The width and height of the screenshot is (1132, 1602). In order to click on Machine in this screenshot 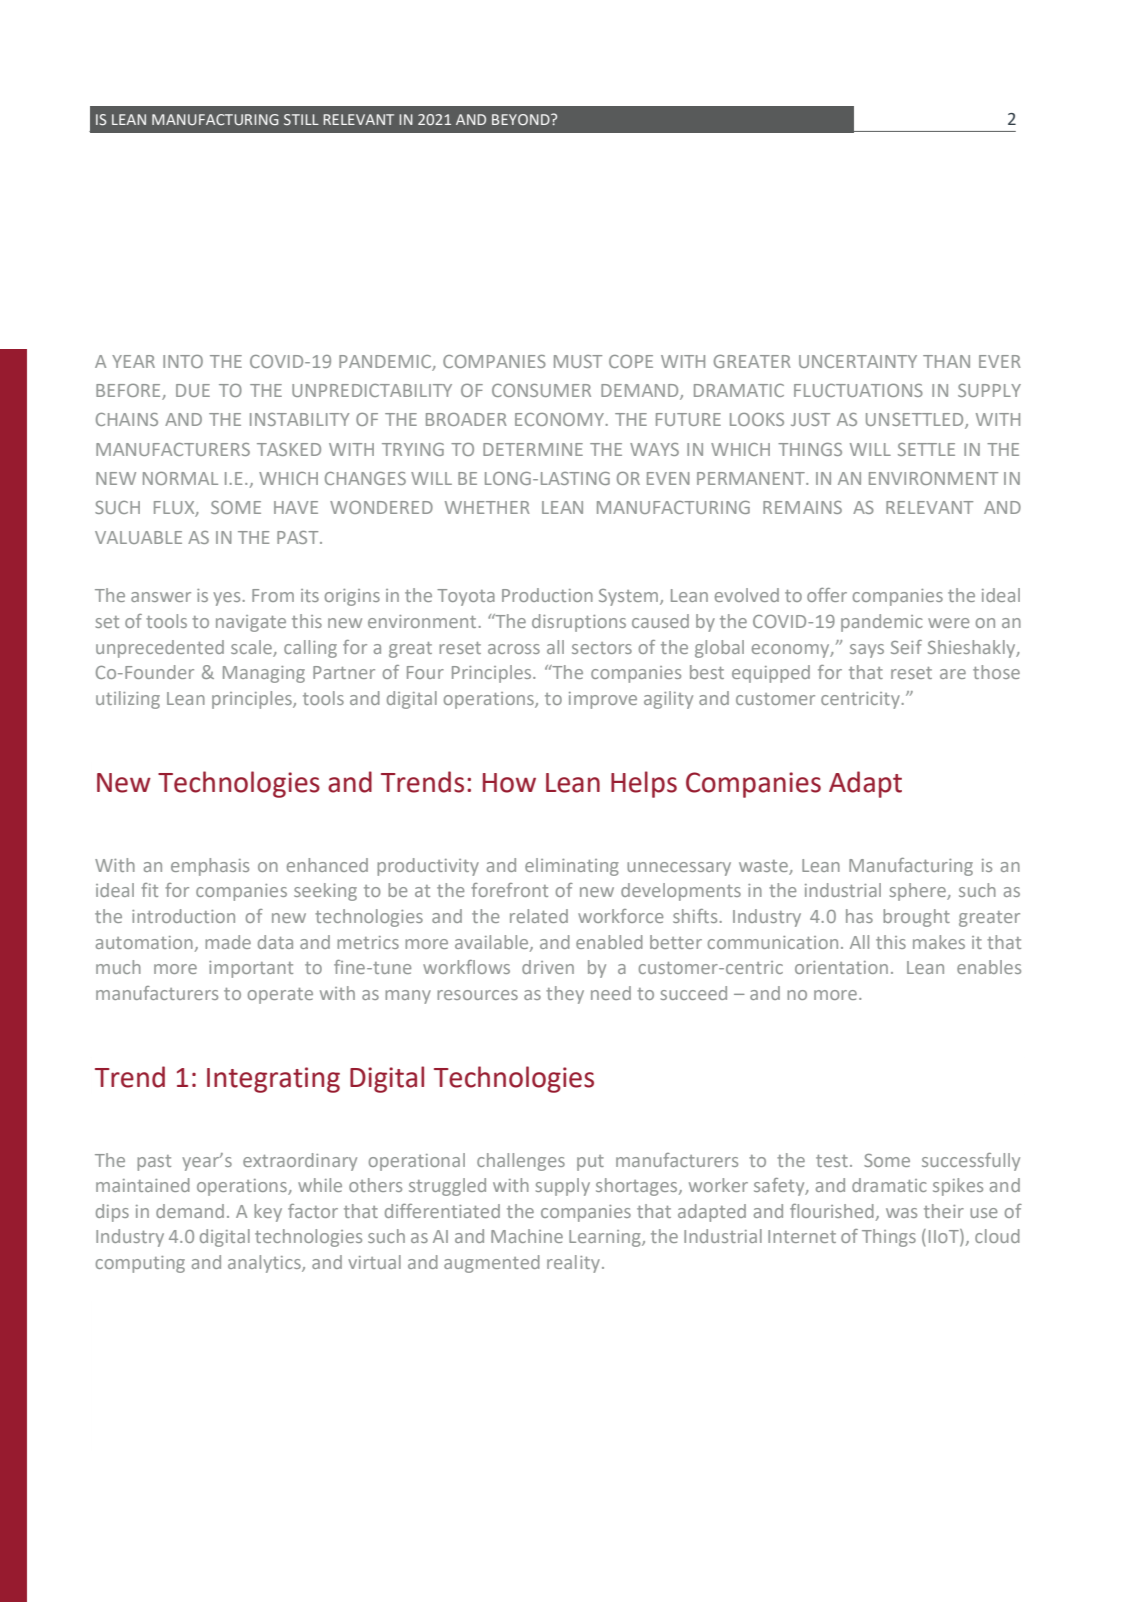, I will do `click(527, 1236)`.
